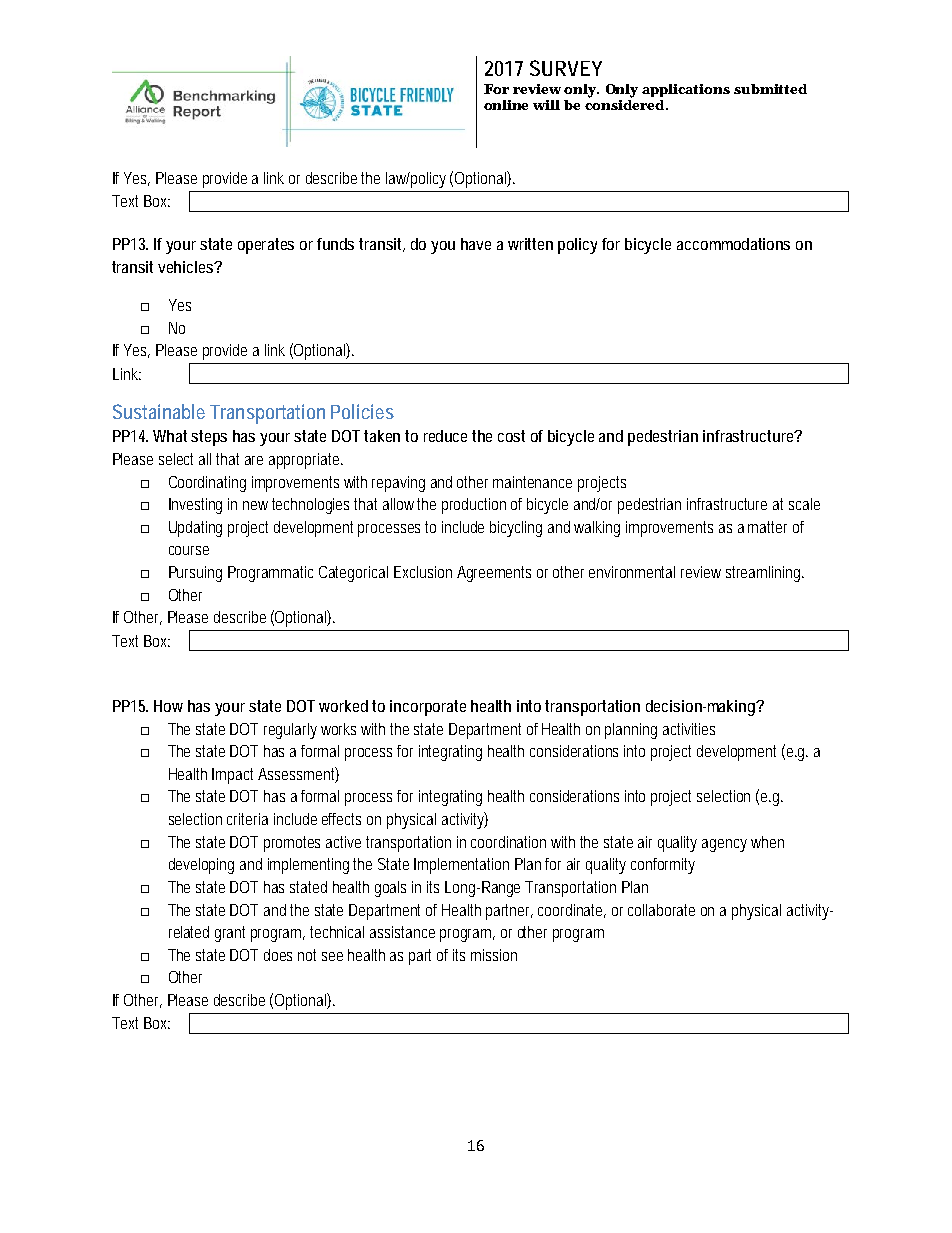 Image resolution: width=952 pixels, height=1233 pixels. I want to click on have, so click(476, 244).
